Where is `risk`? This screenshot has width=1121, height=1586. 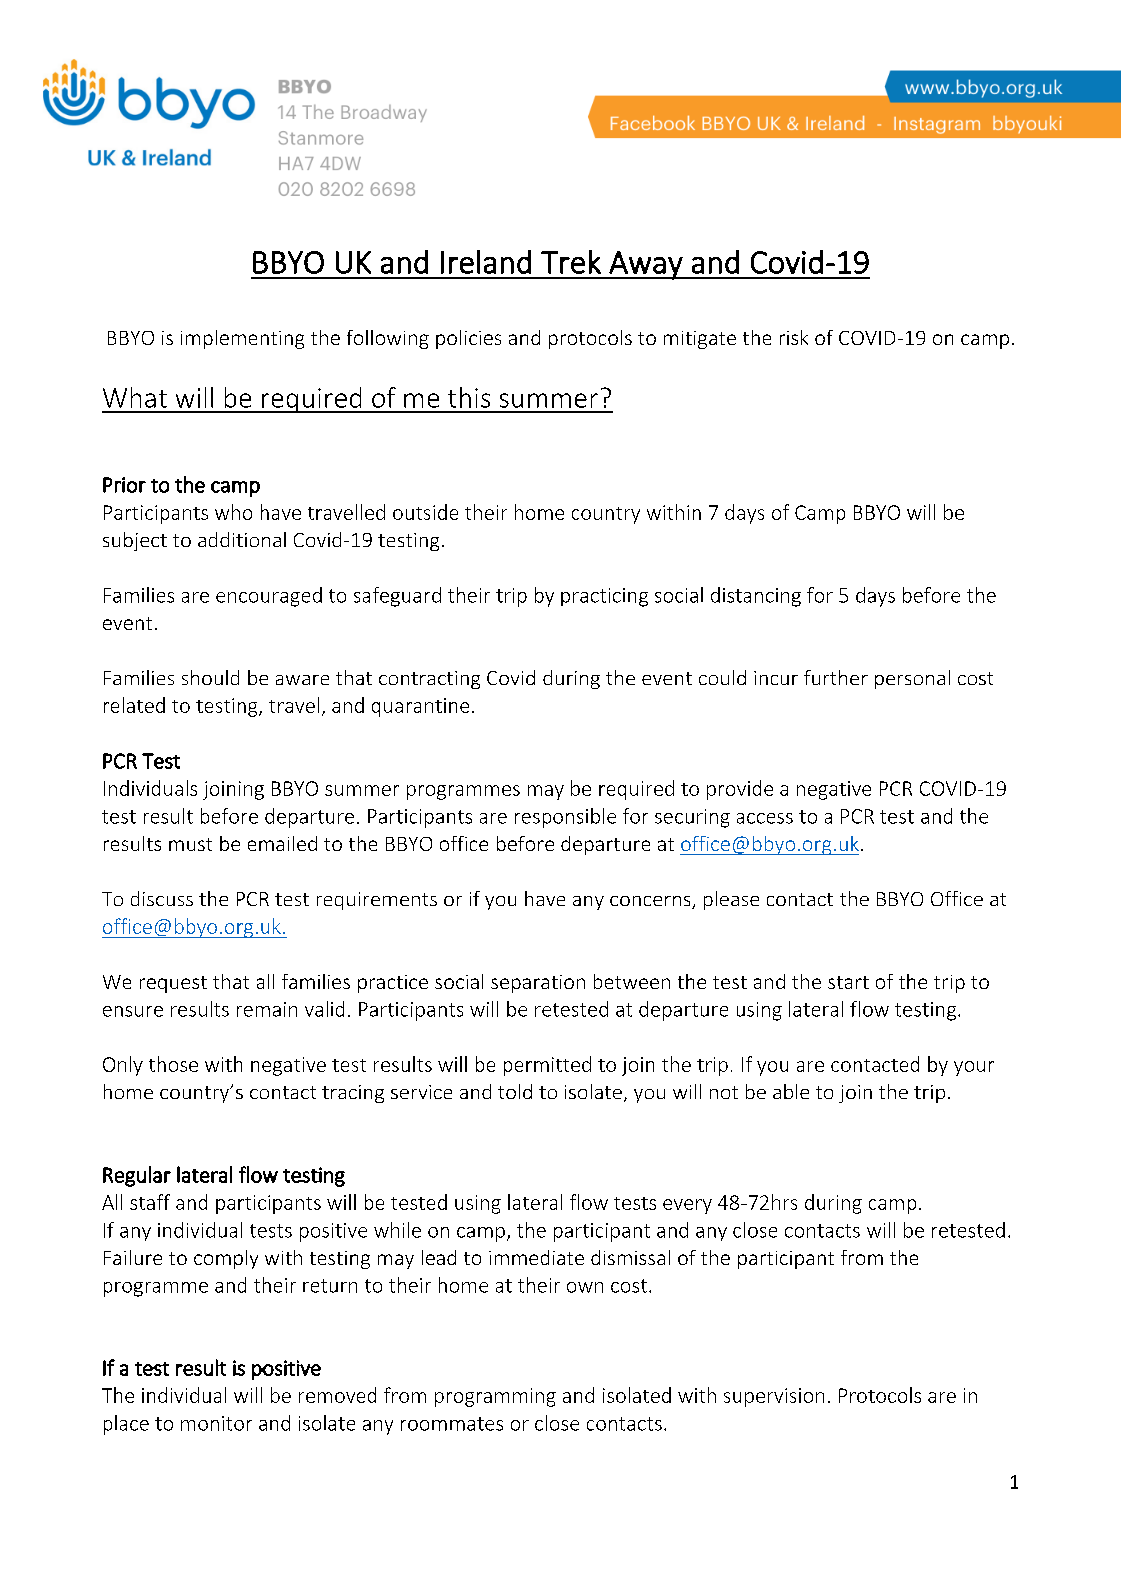
risk is located at coordinates (794, 337).
